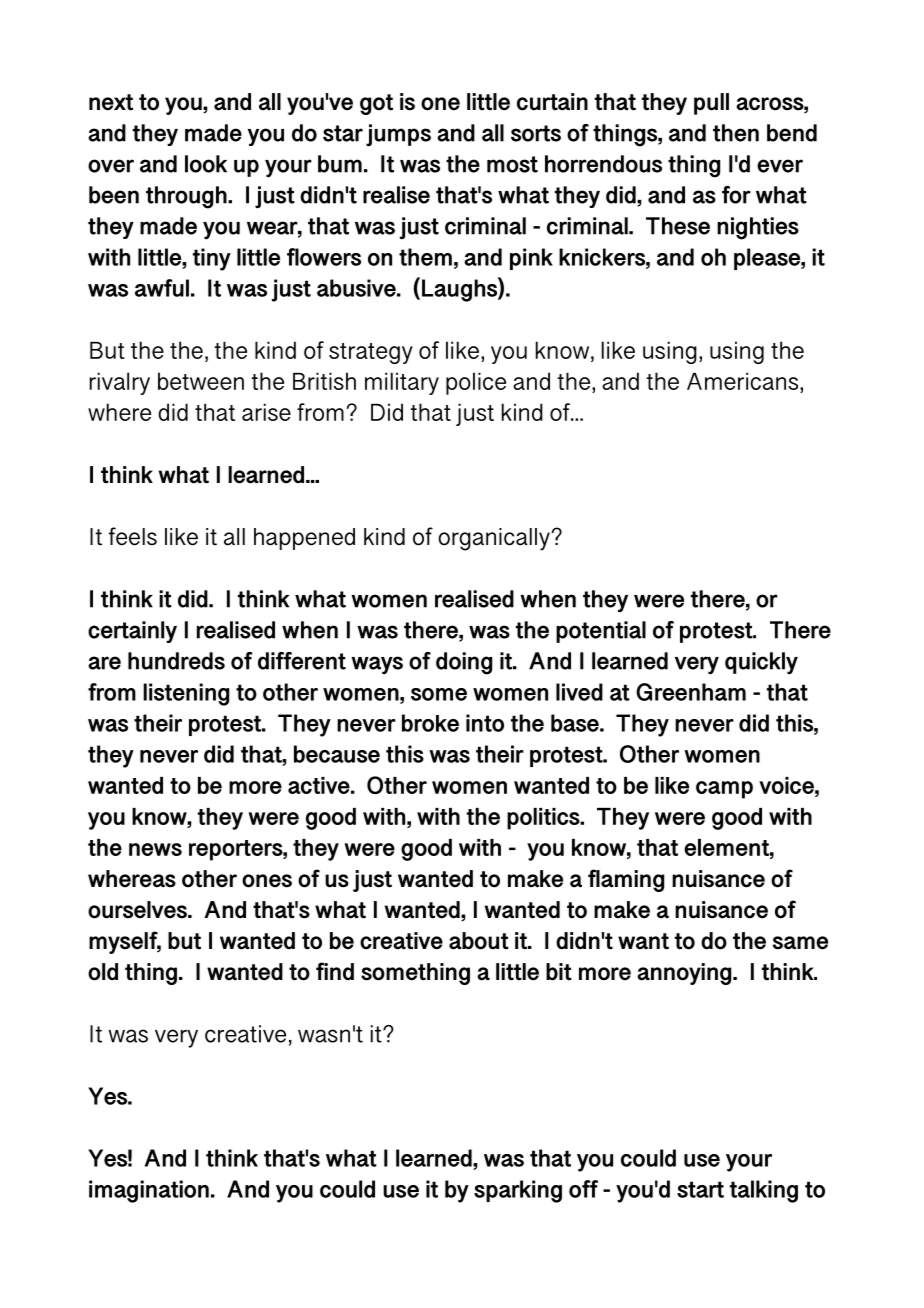 Image resolution: width=924 pixels, height=1308 pixels. Describe the element at coordinates (476, 383) in the screenshot. I see `police` at that location.
